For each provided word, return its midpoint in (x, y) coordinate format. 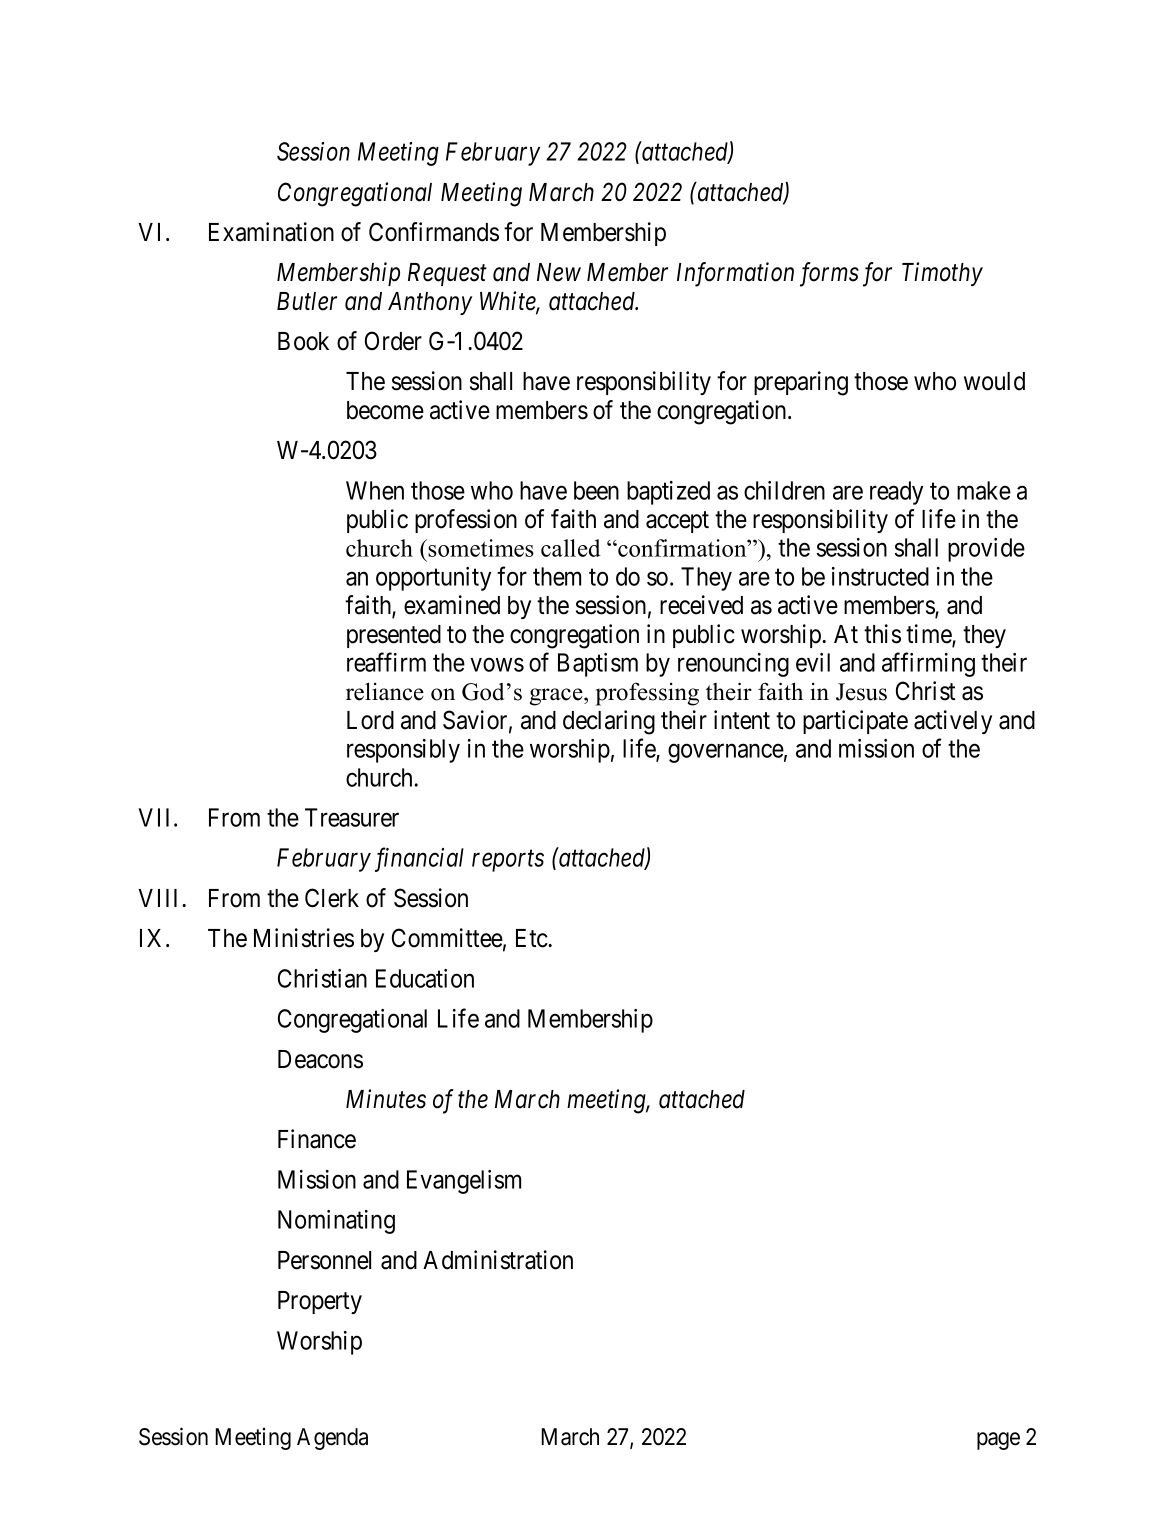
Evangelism (464, 1182)
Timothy (942, 274)
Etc (532, 938)
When (375, 490)
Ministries (304, 938)
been (596, 490)
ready (896, 493)
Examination (271, 232)
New (559, 272)
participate (855, 722)
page (998, 1441)
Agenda (332, 1439)
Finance (317, 1139)
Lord (370, 720)
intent (742, 720)
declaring (609, 722)
